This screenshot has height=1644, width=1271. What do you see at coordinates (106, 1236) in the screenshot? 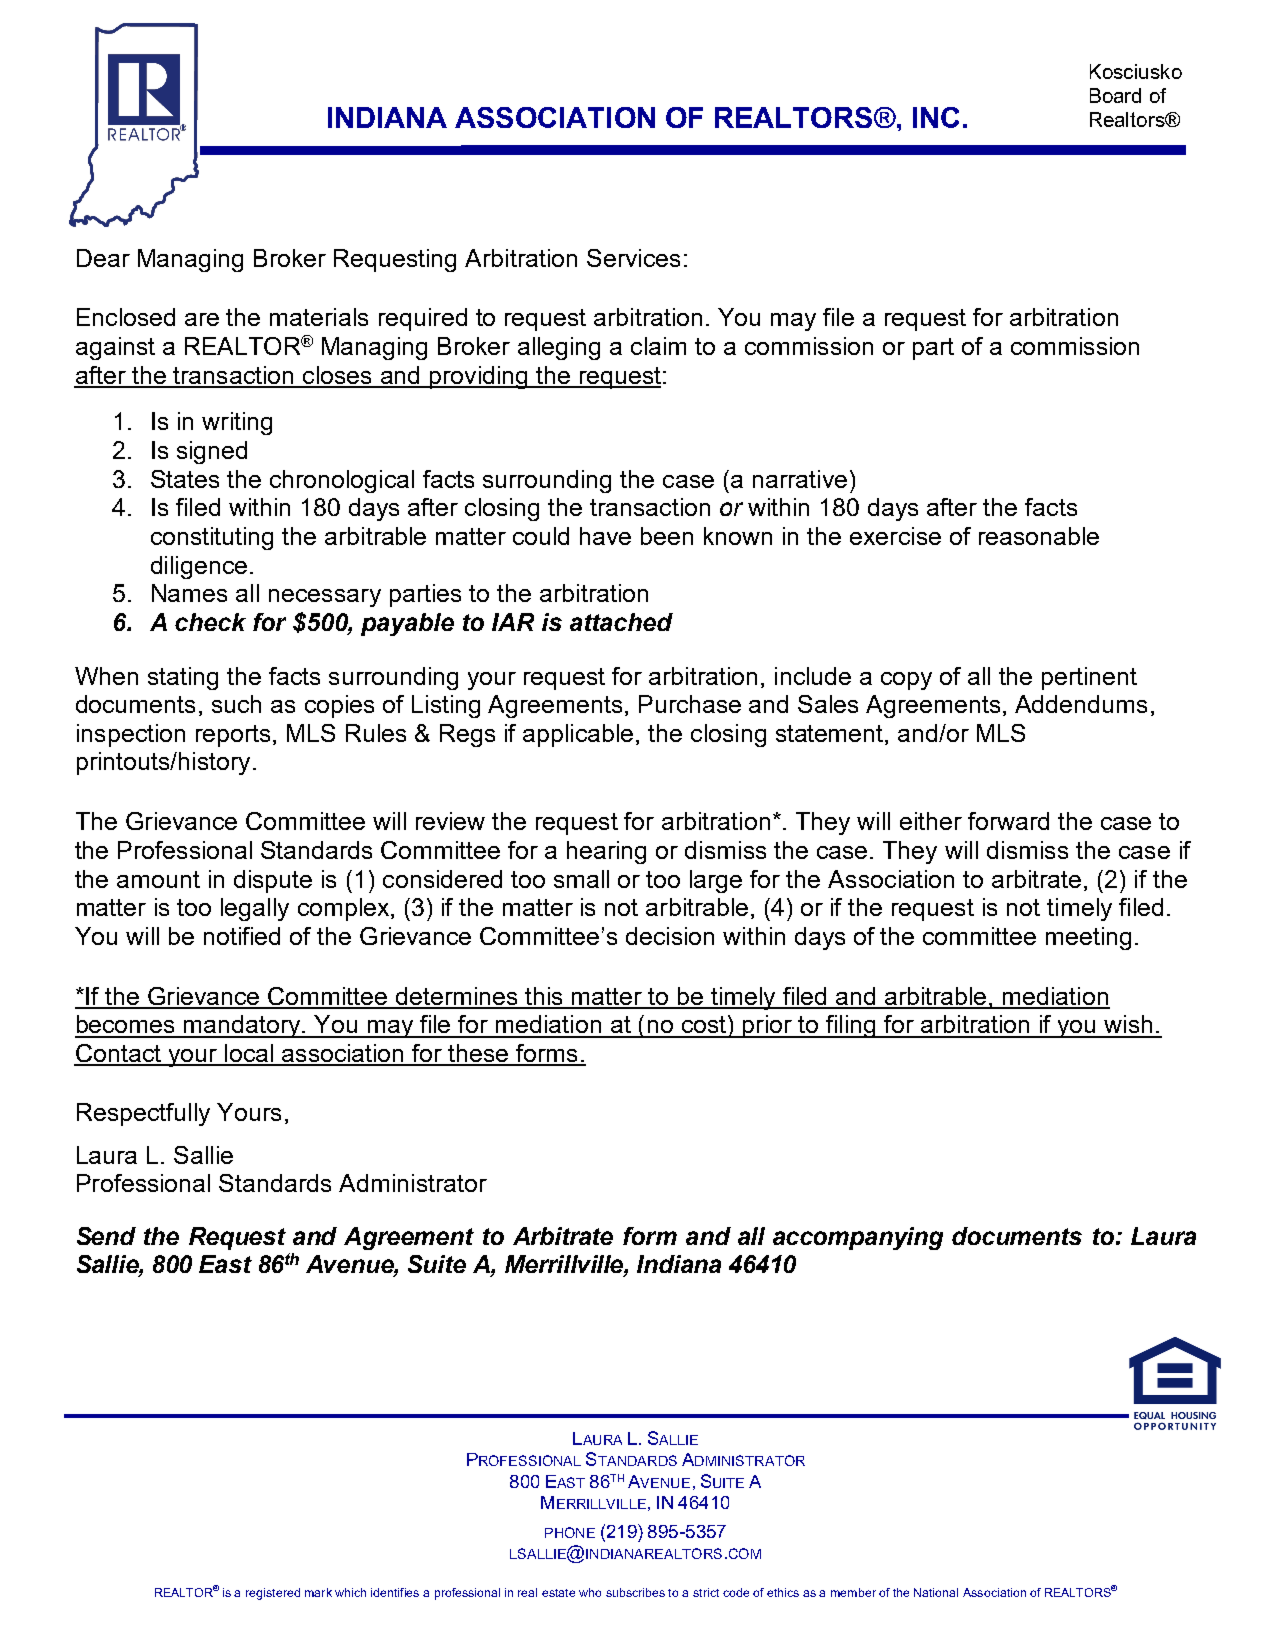
I see `Send` at bounding box center [106, 1236].
